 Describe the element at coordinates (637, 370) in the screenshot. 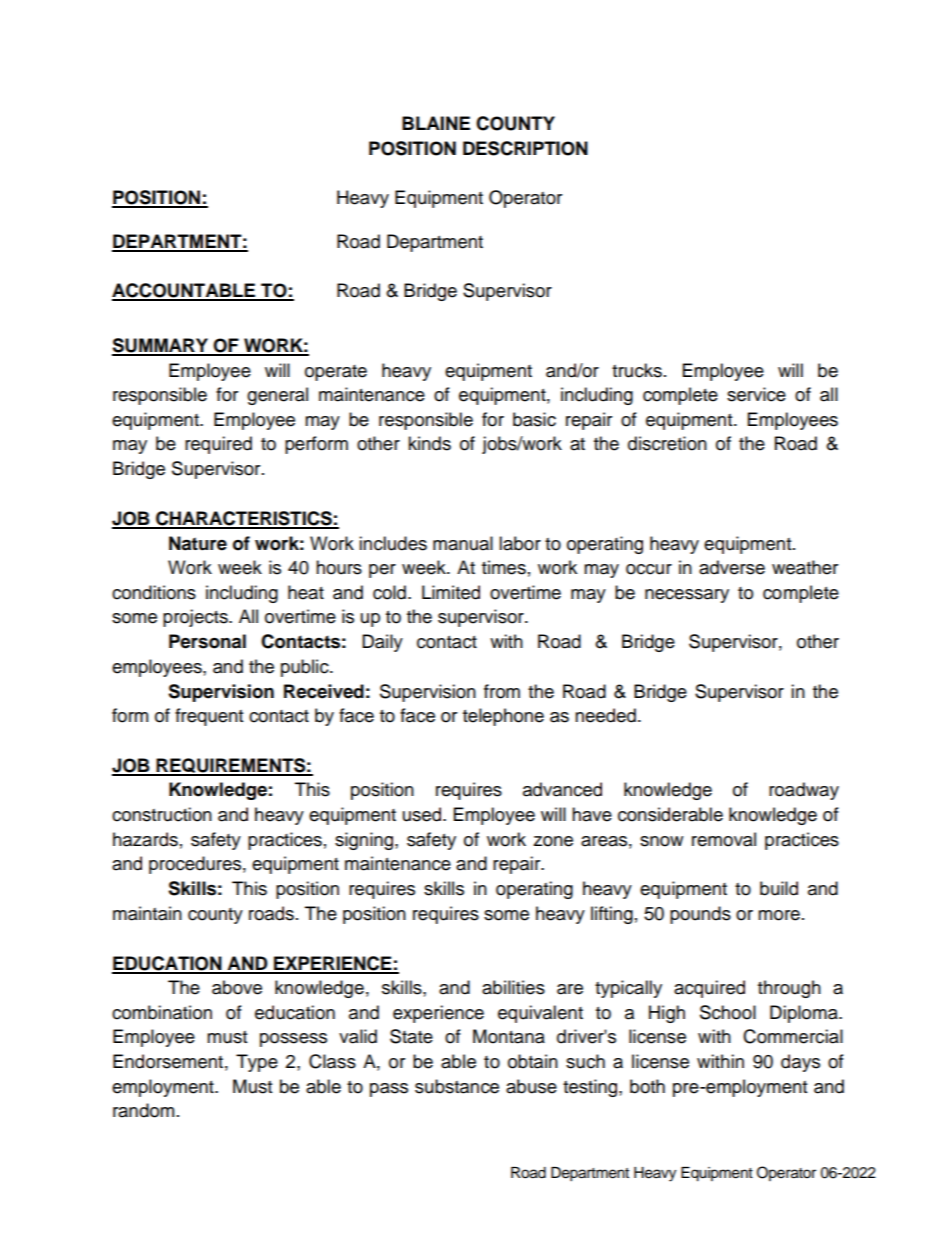

I see `trucks` at that location.
